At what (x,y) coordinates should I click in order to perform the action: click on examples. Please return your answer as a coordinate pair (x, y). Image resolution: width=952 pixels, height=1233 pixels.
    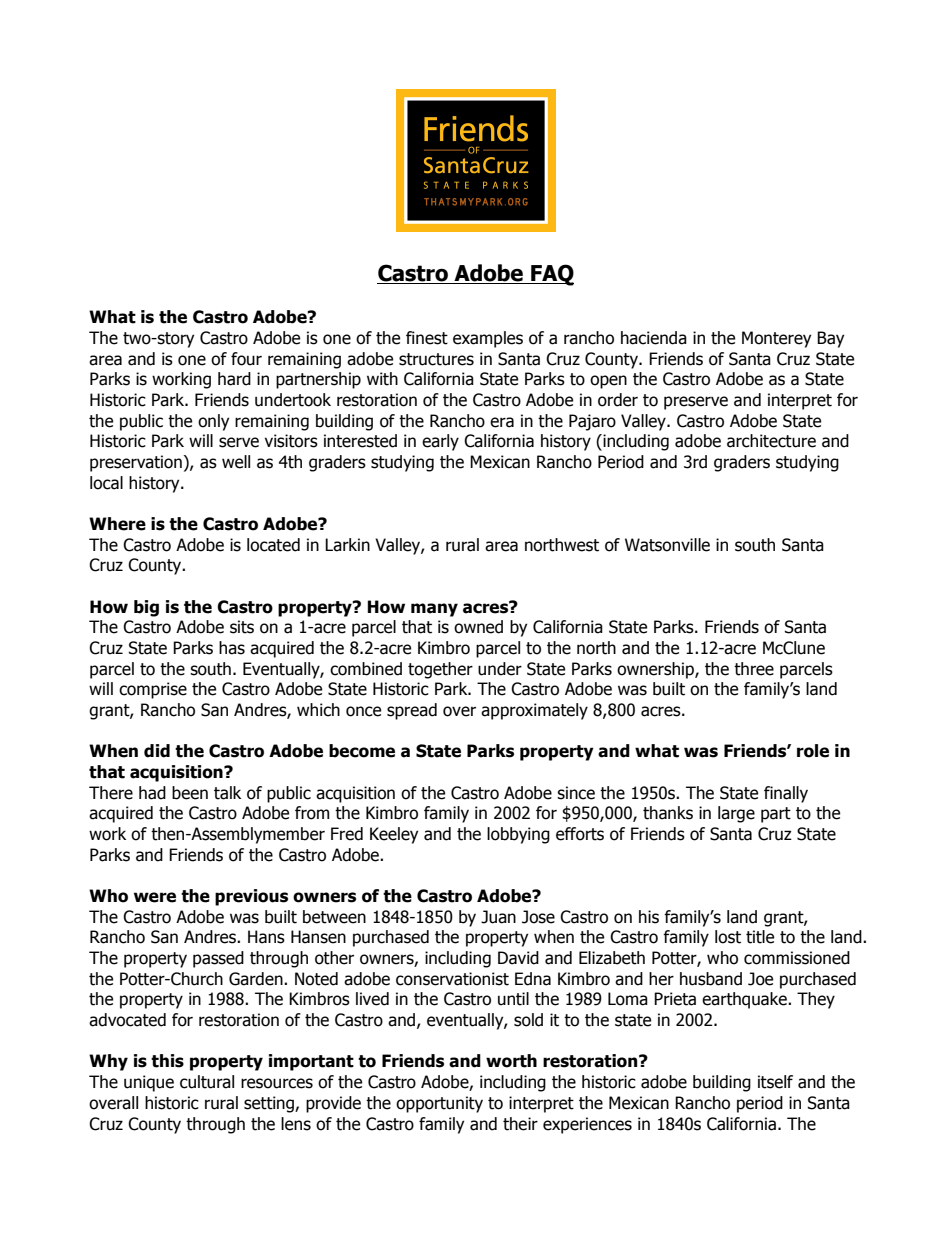
    Looking at the image, I should click on (488, 339).
